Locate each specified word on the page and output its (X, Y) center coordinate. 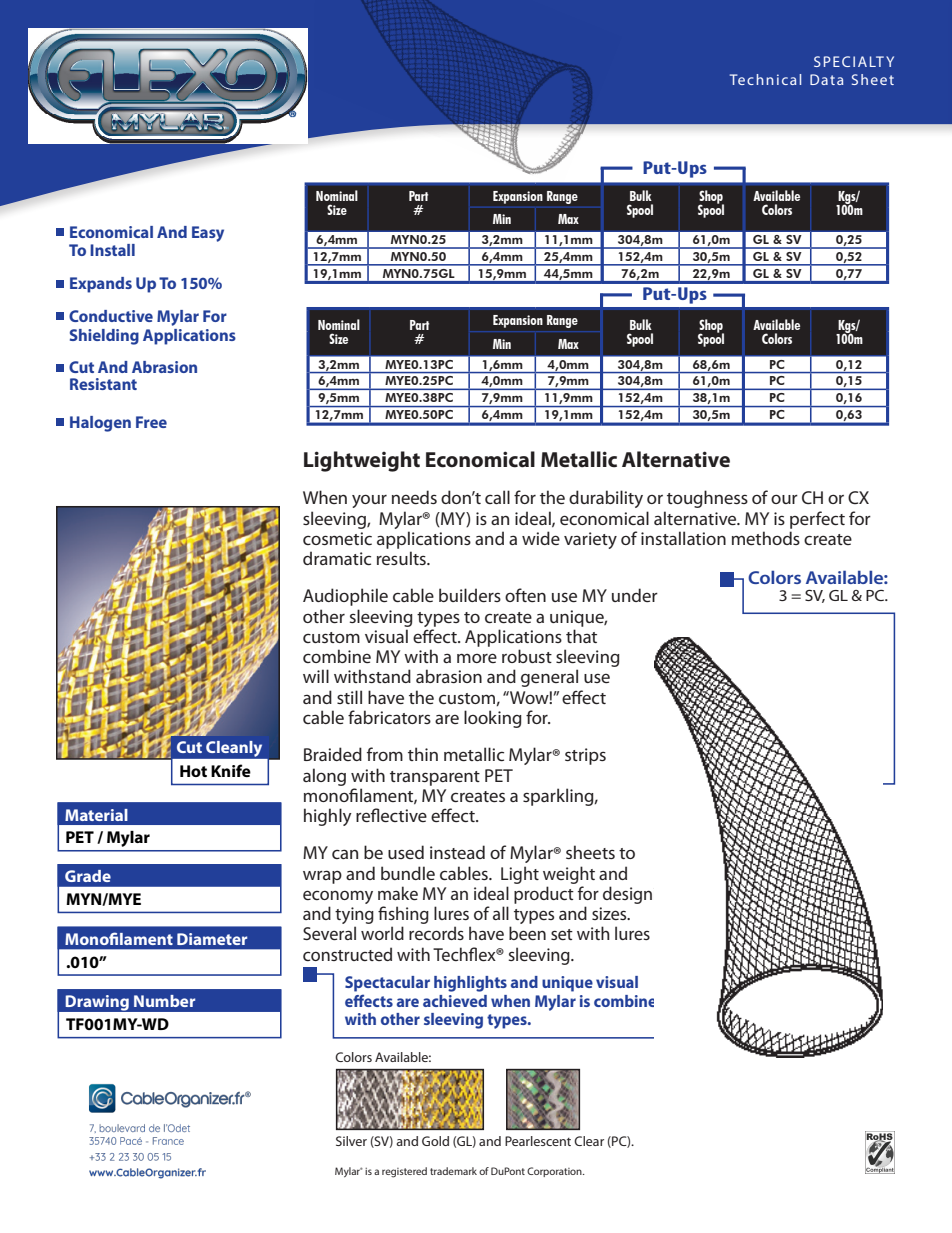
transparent (435, 778)
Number (164, 1001)
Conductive (111, 316)
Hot (193, 771)
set (562, 934)
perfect (817, 520)
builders (470, 595)
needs (414, 497)
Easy (208, 234)
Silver (351, 1141)
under (635, 595)
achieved (455, 1001)
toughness (707, 499)
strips (585, 756)
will (316, 676)
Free (151, 422)
